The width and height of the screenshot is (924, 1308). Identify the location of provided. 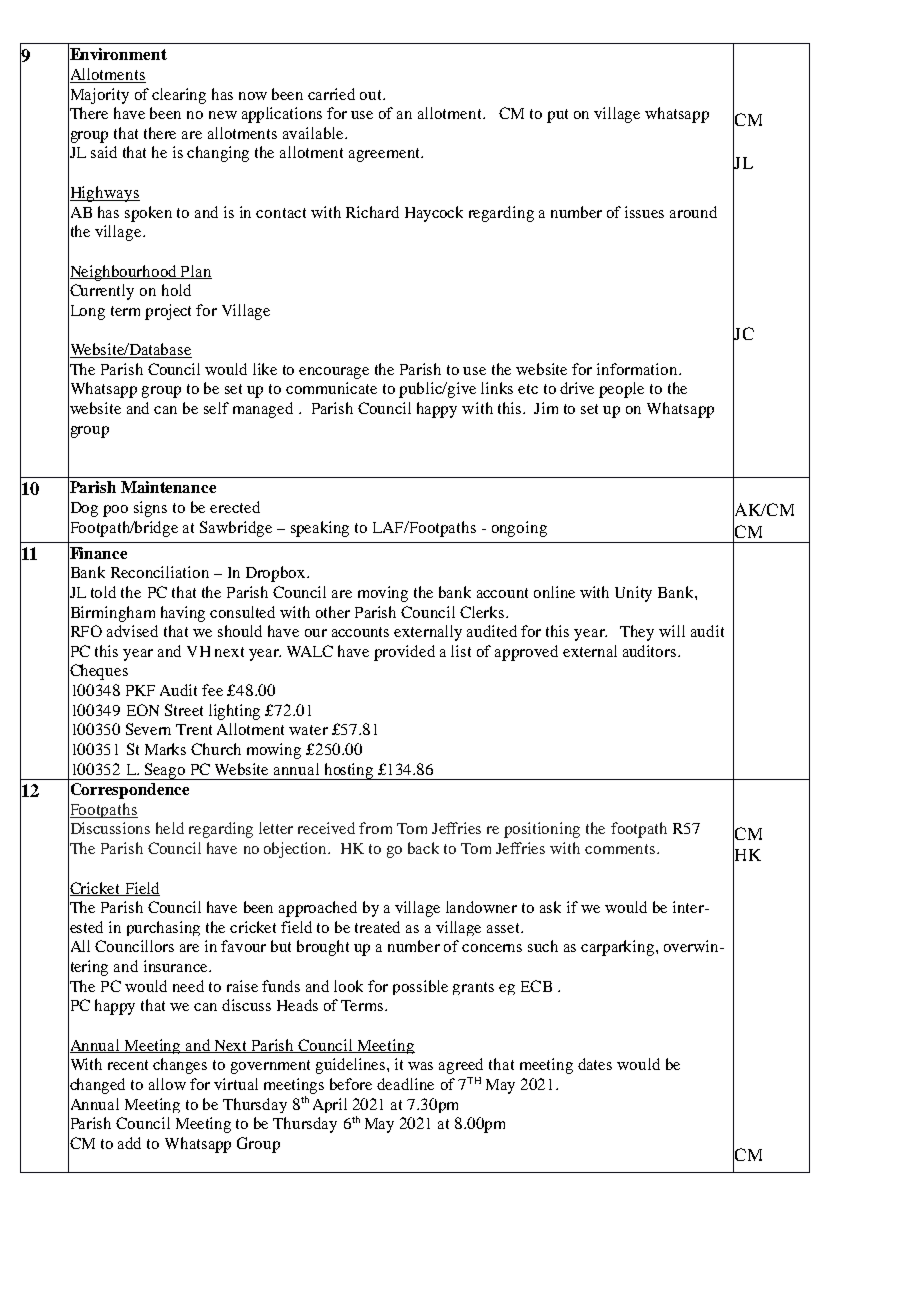
(404, 653).
